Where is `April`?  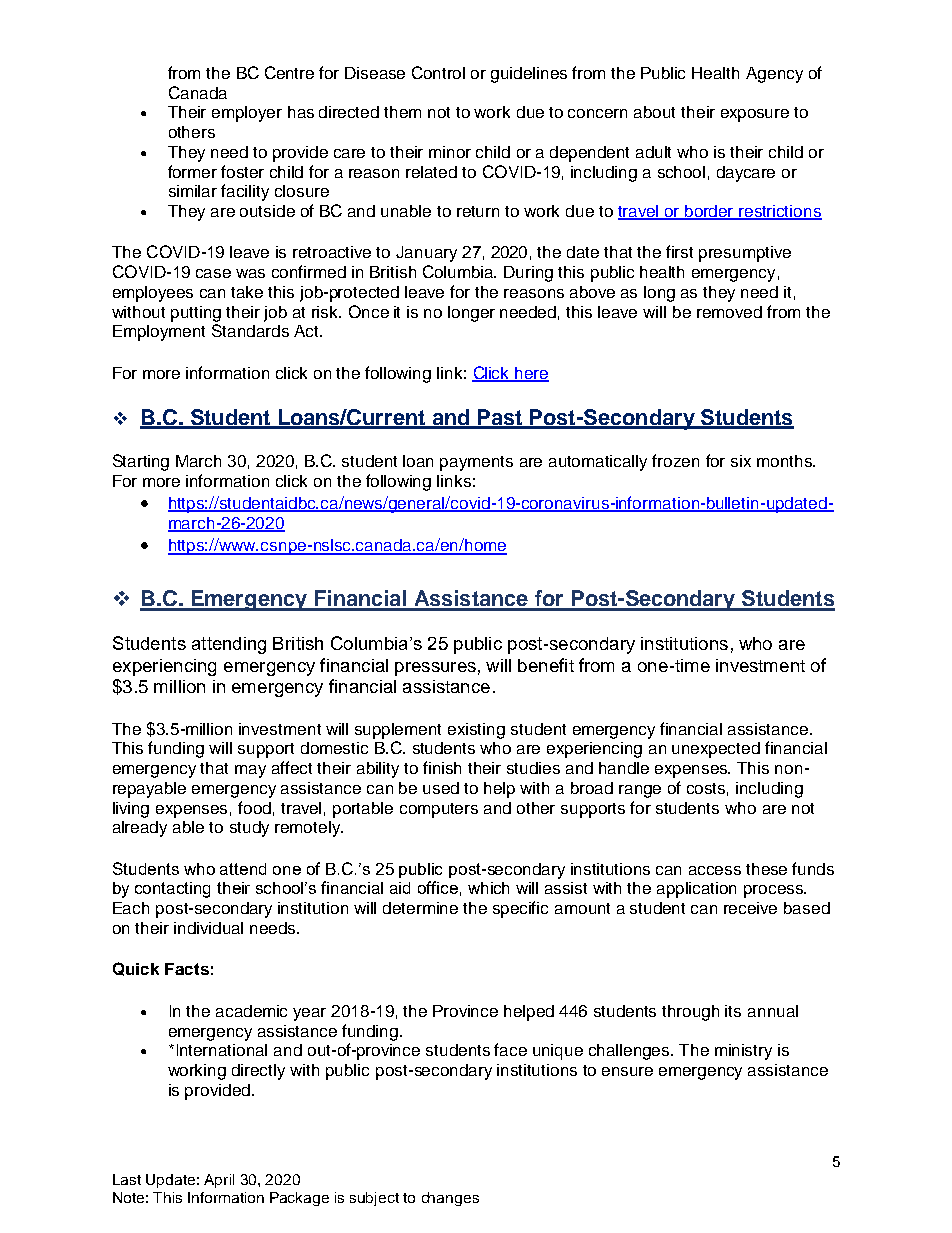
April is located at coordinates (219, 1181).
